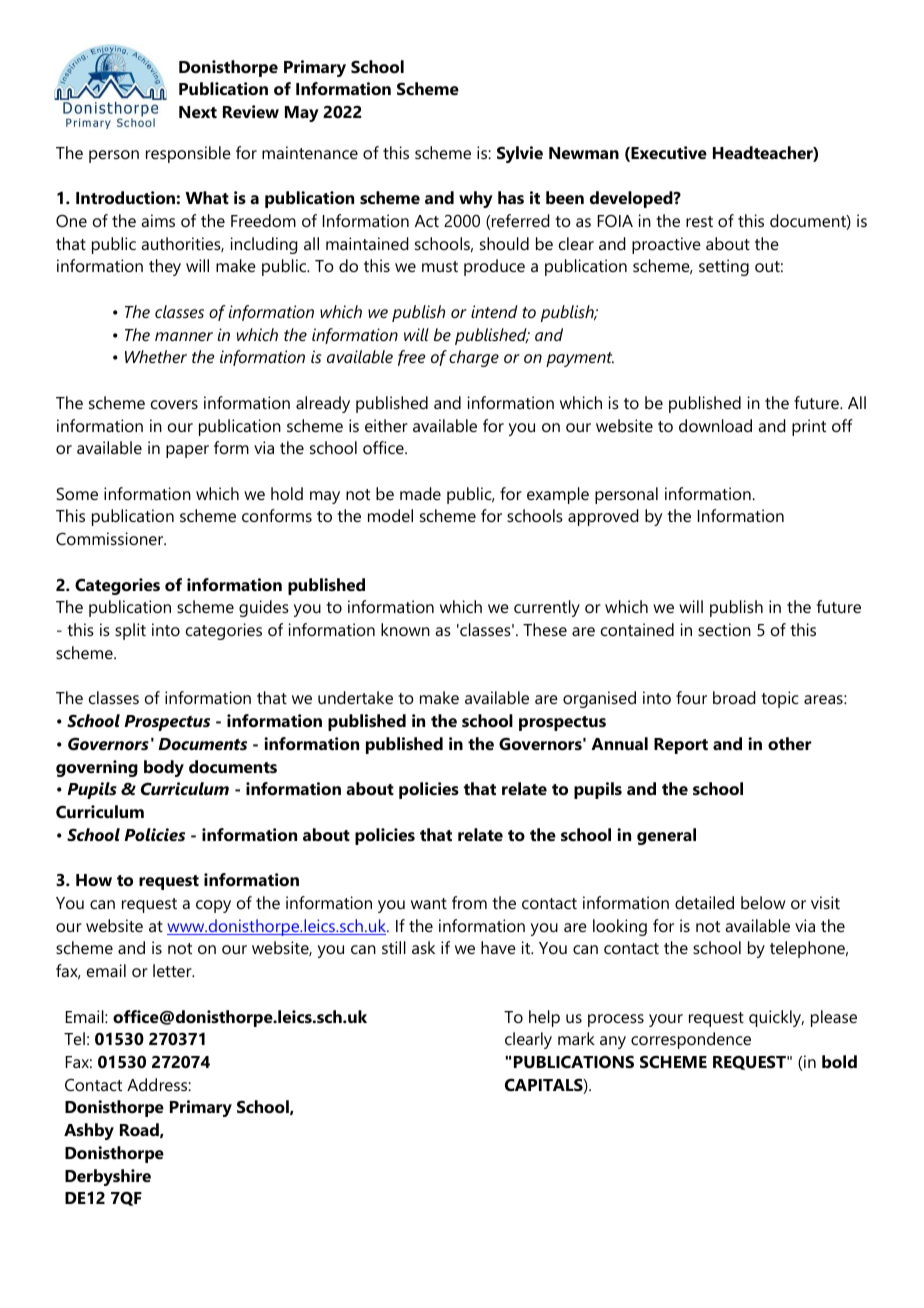 This screenshot has width=924, height=1308. Describe the element at coordinates (666, 836) in the screenshot. I see `general` at that location.
